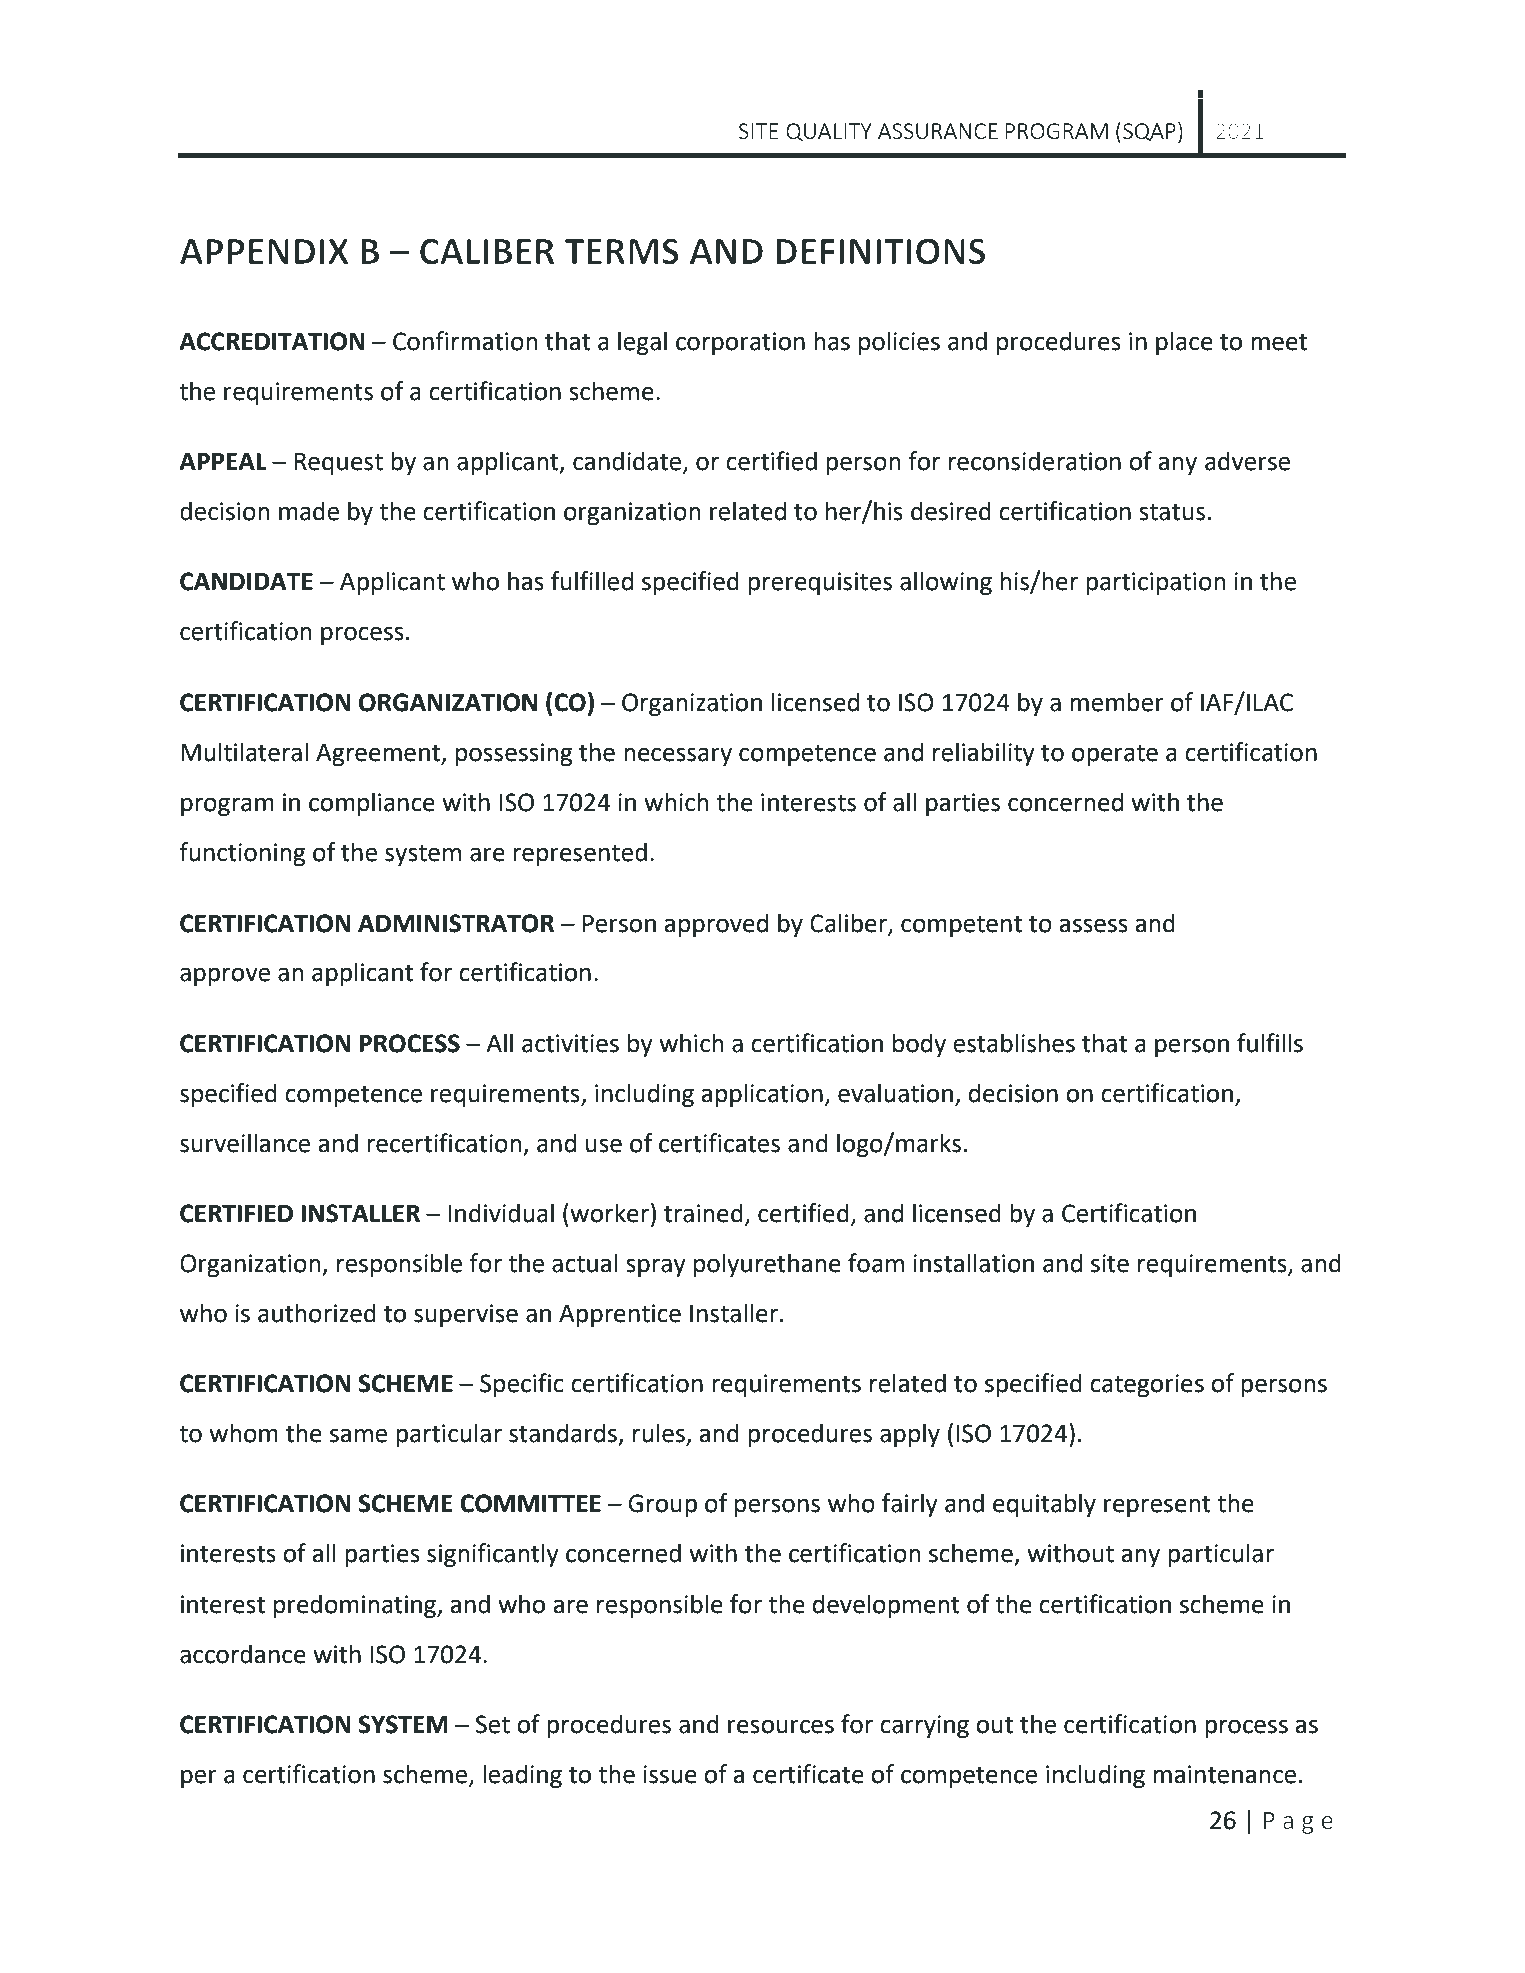 This image has width=1525, height=1973. Describe the element at coordinates (781, 1726) in the image. I see `resources` at that location.
